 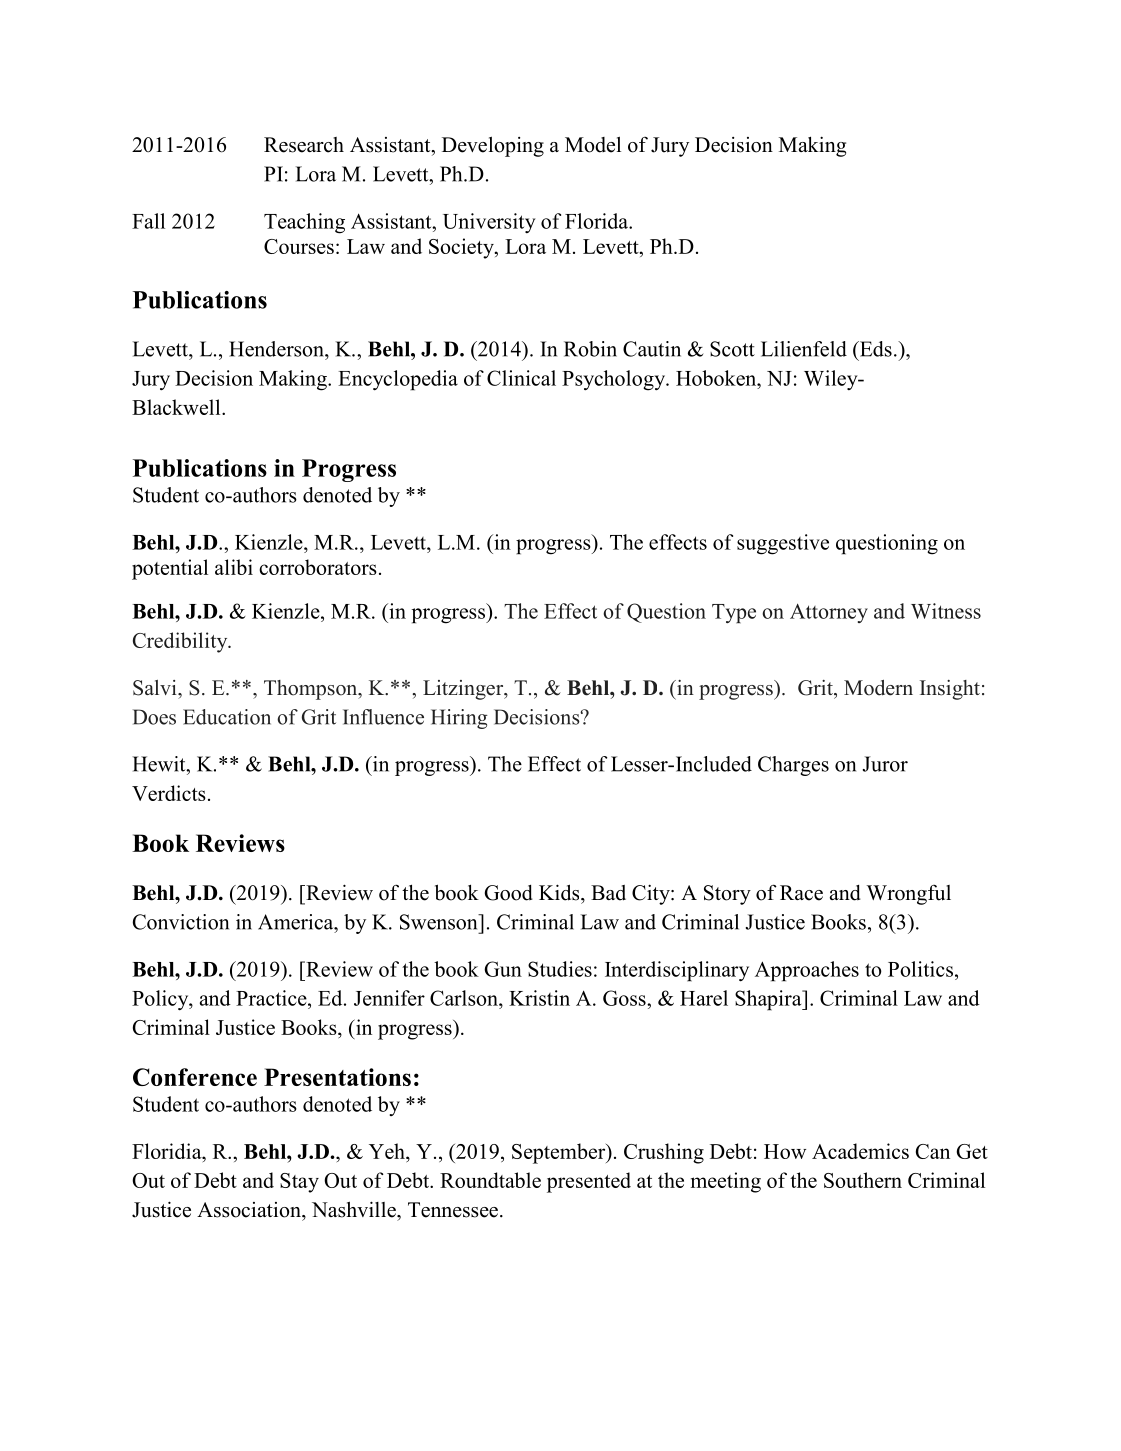 What do you see at coordinates (250, 1210) in the screenshot?
I see `Association` at bounding box center [250, 1210].
